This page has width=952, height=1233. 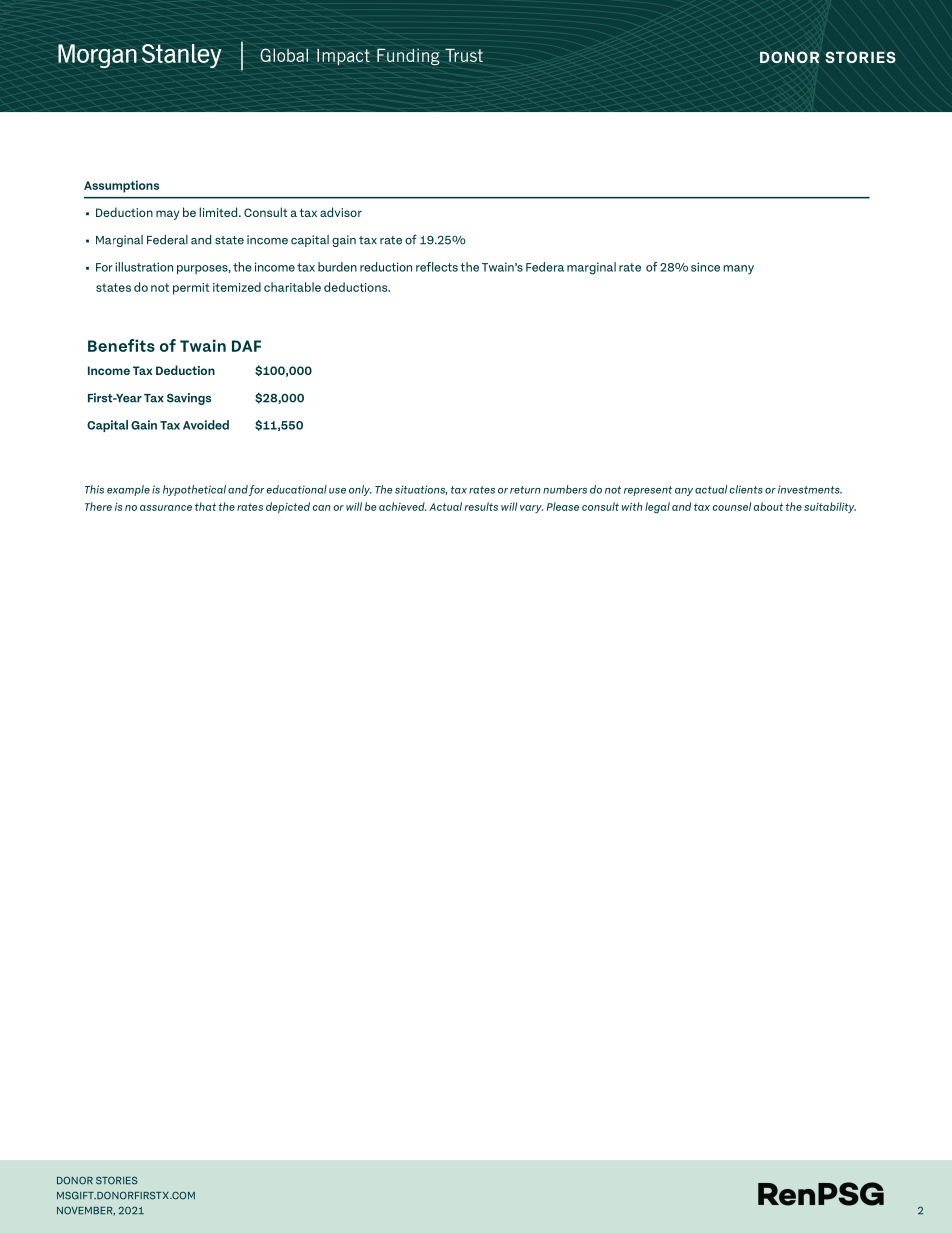 I want to click on clients, so click(x=746, y=489).
